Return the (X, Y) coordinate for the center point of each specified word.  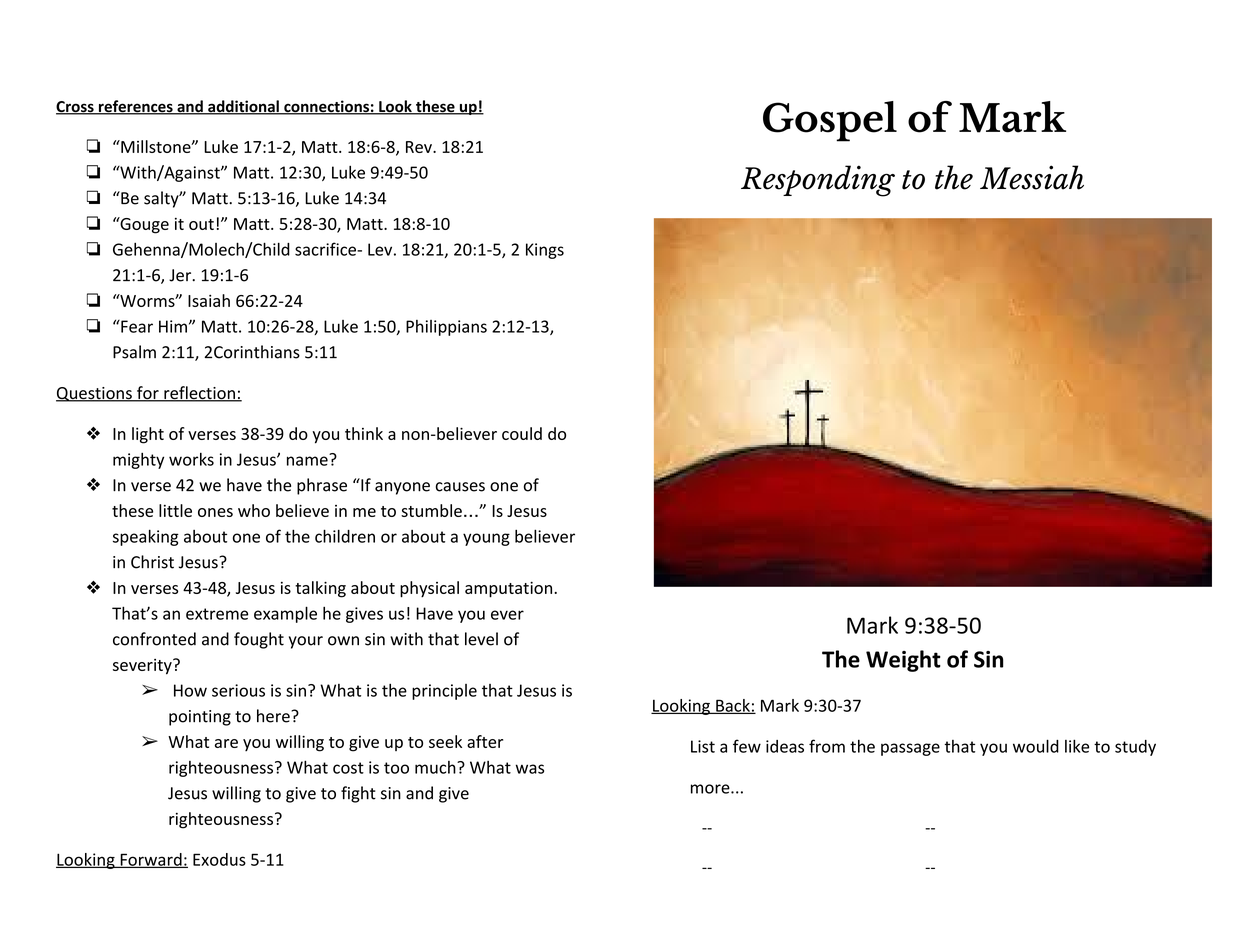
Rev (420, 147)
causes (460, 487)
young (486, 539)
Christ (152, 562)
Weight (903, 661)
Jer (181, 275)
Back (733, 706)
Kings (545, 251)
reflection (199, 394)
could (522, 433)
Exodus (219, 859)
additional (243, 107)
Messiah (1032, 177)
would (1036, 746)
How (190, 690)
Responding (818, 181)
